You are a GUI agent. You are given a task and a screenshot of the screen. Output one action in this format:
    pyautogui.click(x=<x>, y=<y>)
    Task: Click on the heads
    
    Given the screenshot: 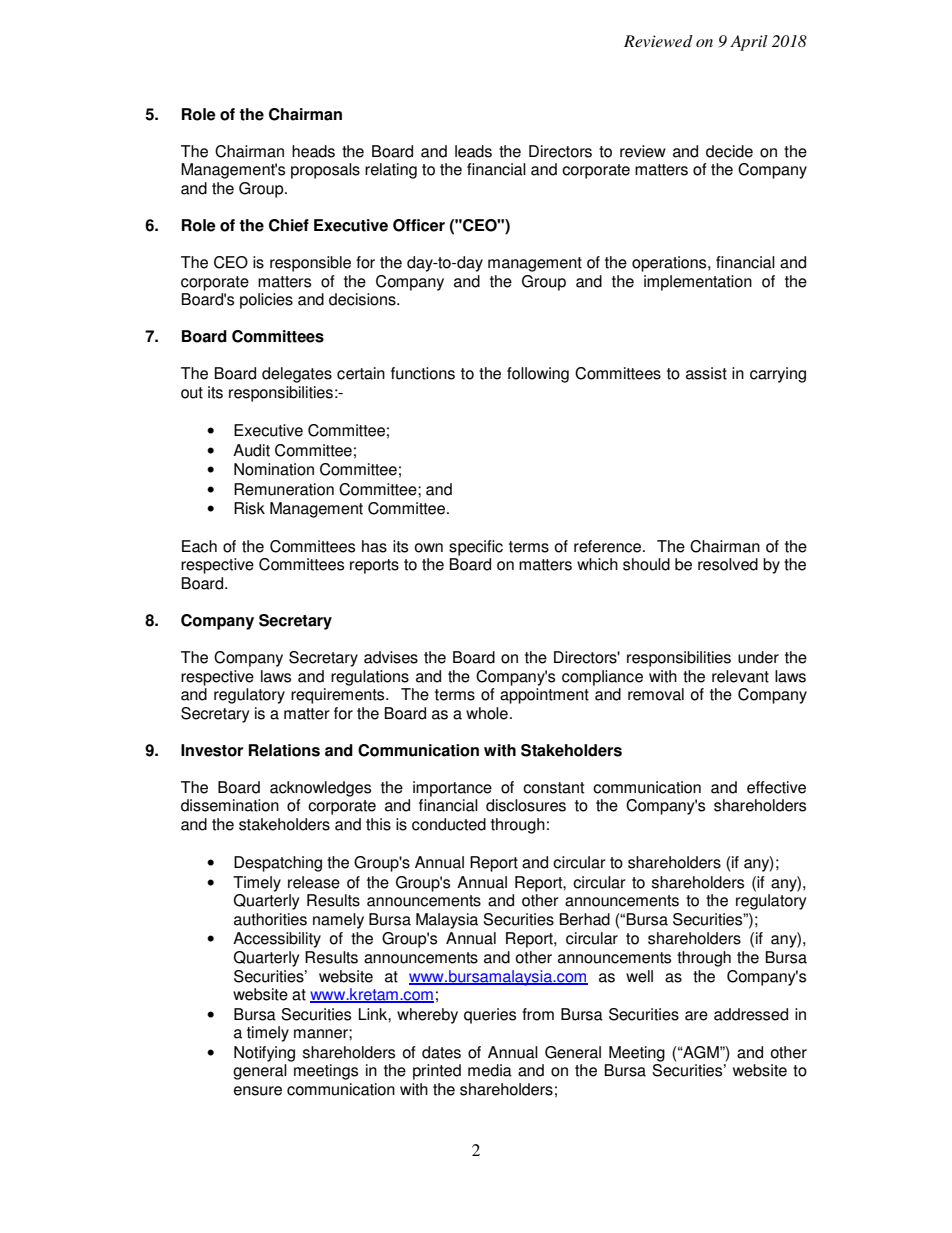 What is the action you would take?
    pyautogui.click(x=313, y=151)
